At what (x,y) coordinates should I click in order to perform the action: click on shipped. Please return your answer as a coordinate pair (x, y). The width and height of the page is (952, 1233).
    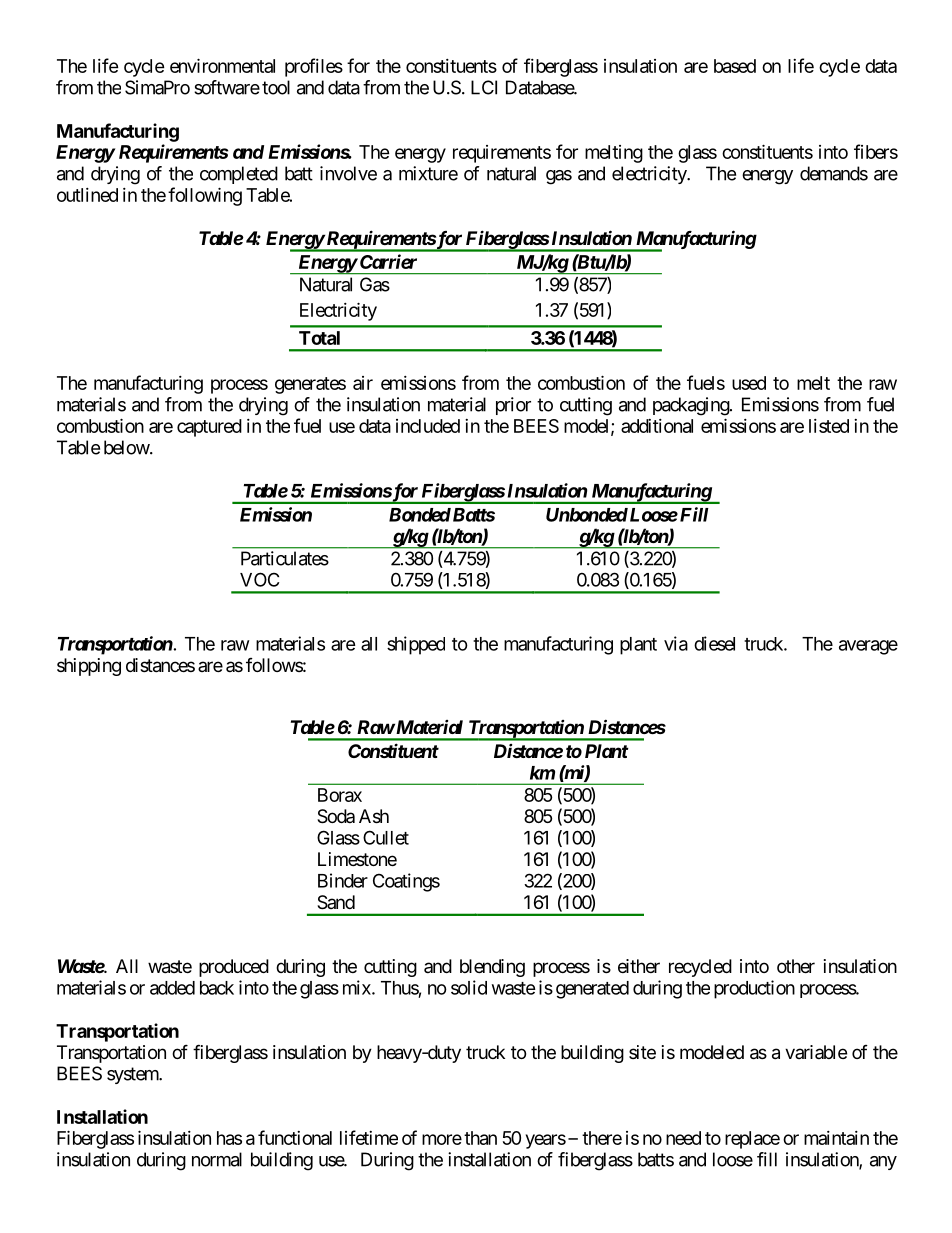
    Looking at the image, I should click on (416, 645).
